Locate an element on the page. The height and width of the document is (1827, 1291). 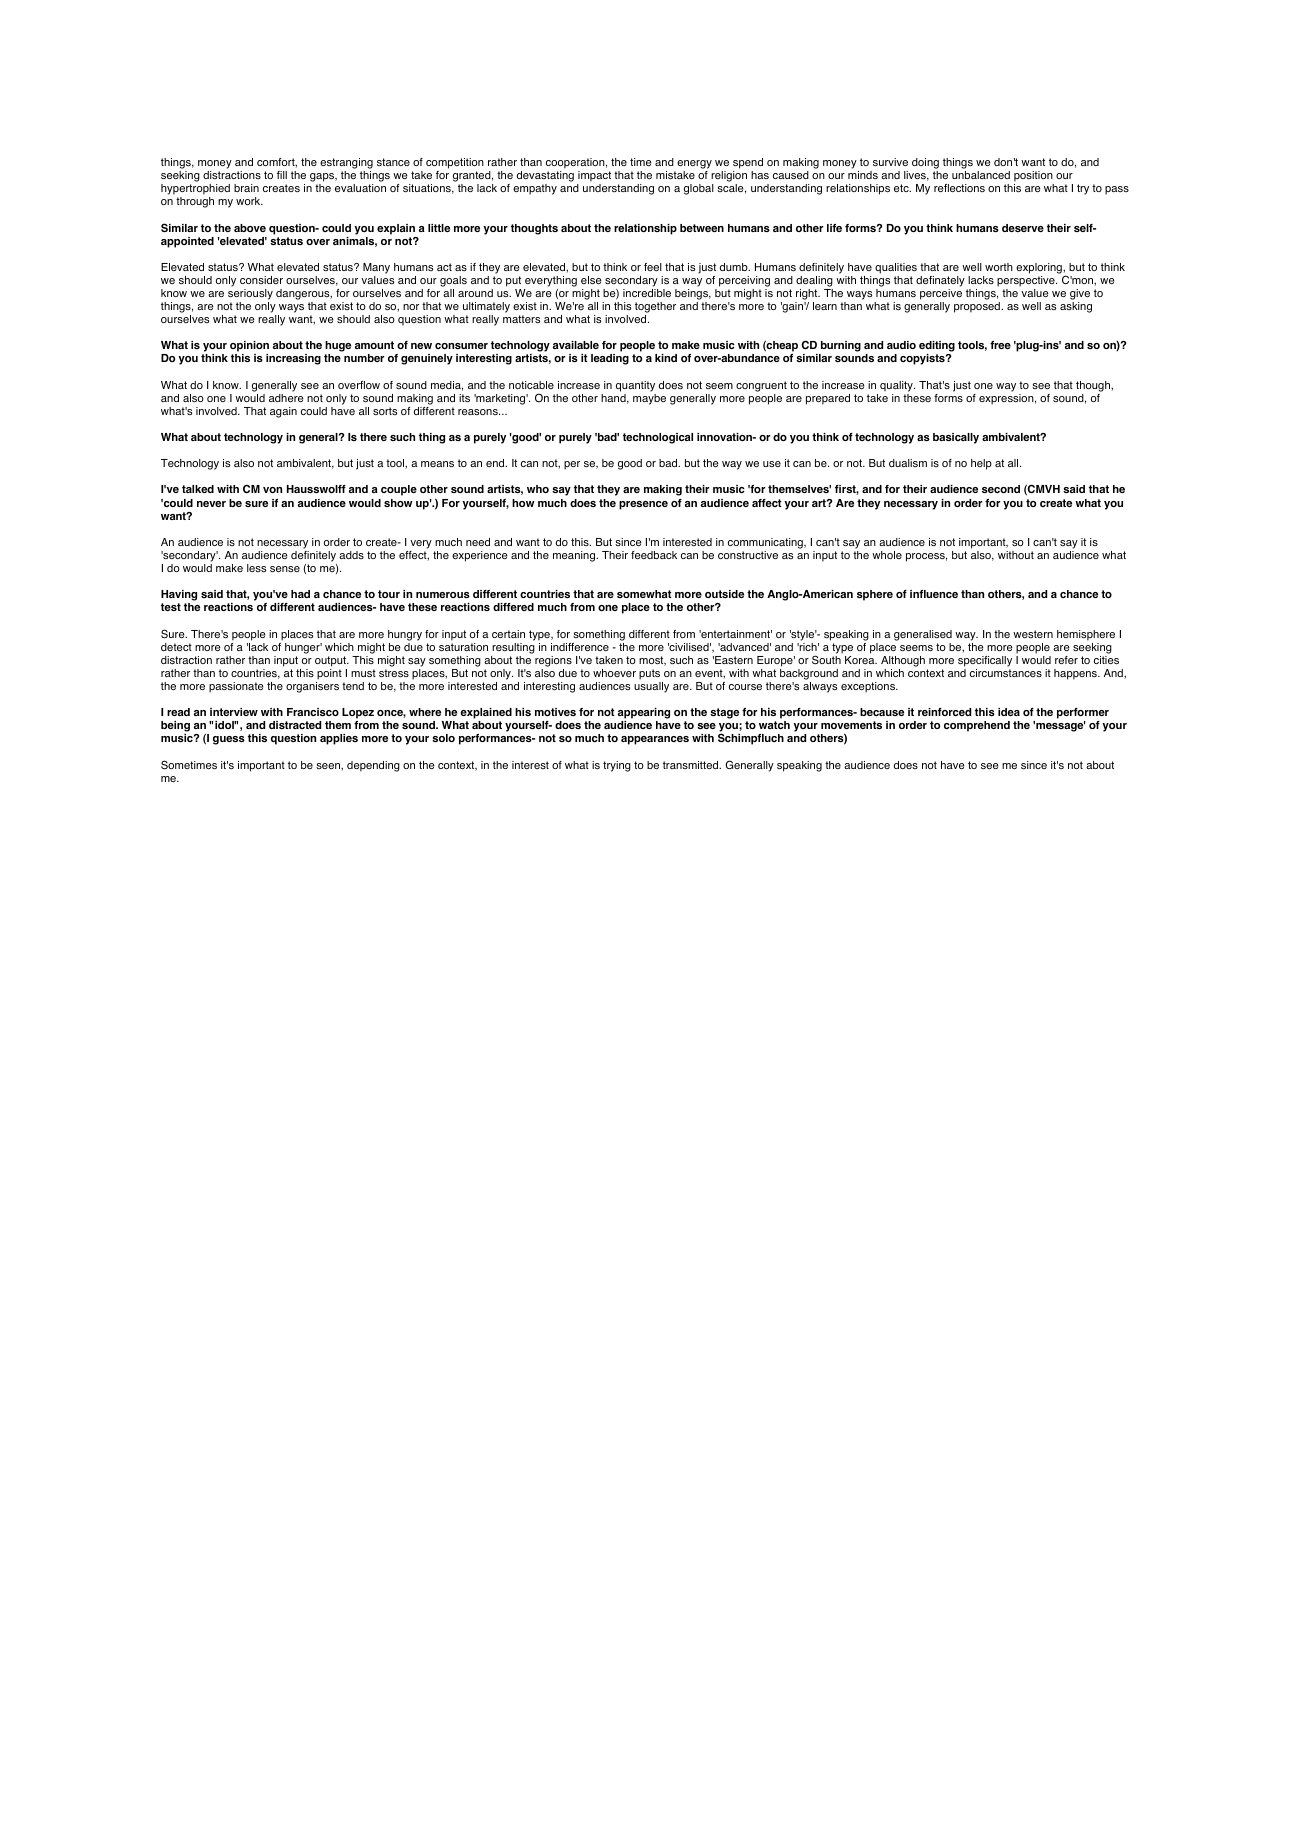
von is located at coordinates (272, 490).
